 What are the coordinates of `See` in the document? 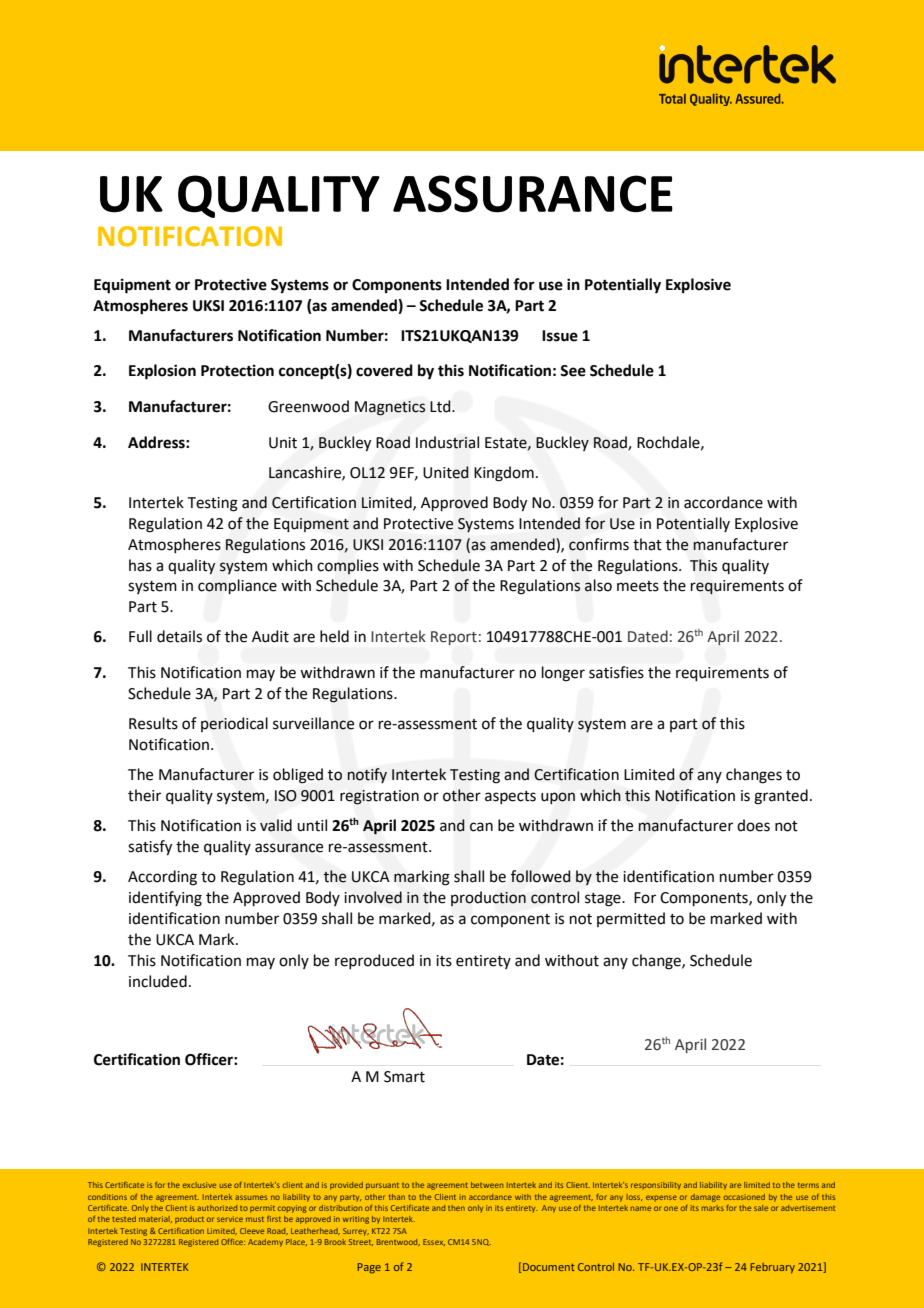 It's located at (573, 371).
